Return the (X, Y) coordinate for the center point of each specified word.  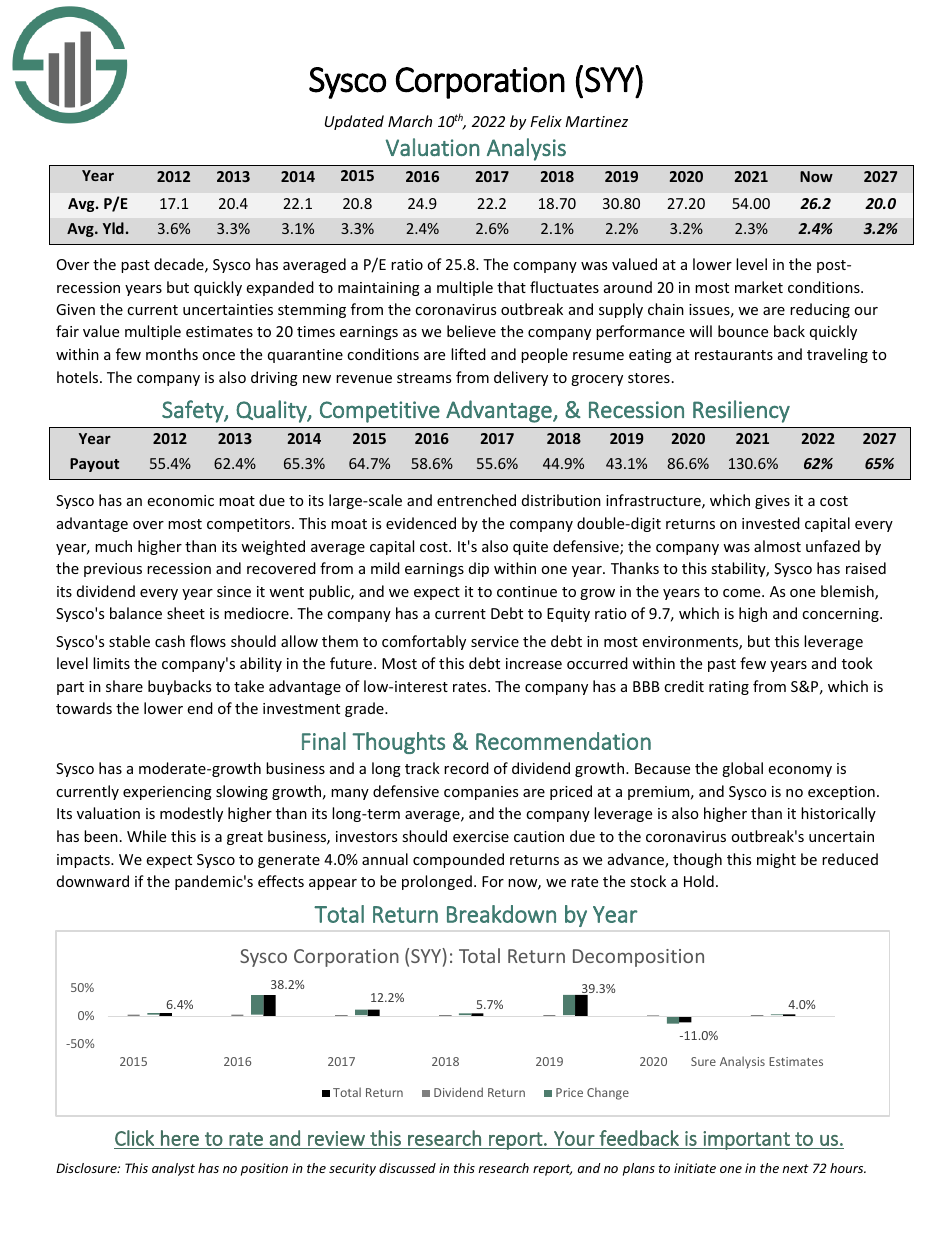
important (746, 1140)
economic (180, 500)
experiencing (167, 793)
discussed (407, 1168)
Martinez (596, 121)
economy (800, 771)
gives (772, 502)
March (410, 121)
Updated (354, 122)
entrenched (476, 500)
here (180, 1138)
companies (481, 793)
